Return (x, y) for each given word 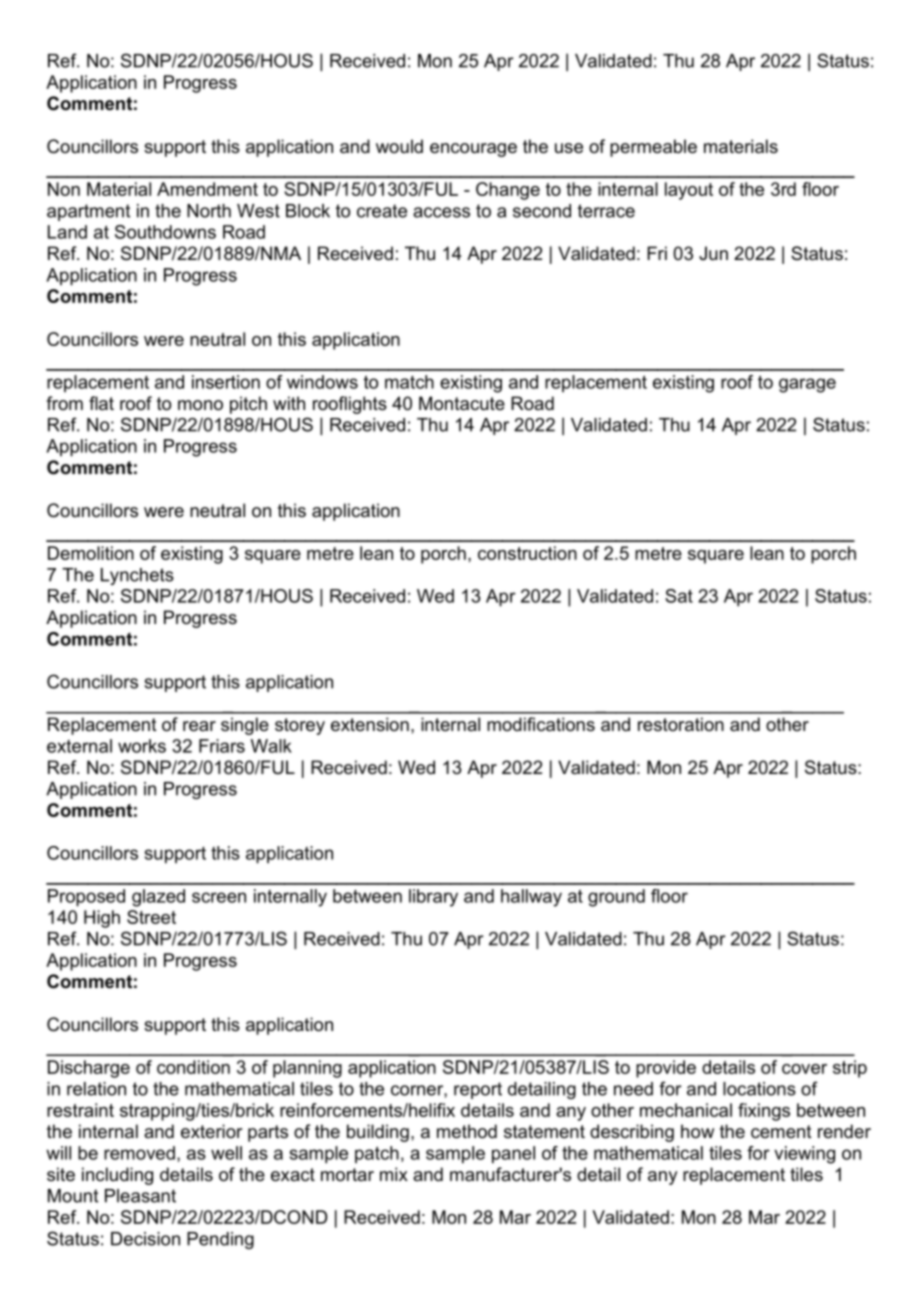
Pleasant (140, 1196)
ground (616, 898)
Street (151, 917)
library (433, 898)
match (409, 382)
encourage (473, 150)
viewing (804, 1155)
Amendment (207, 189)
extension (370, 724)
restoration (681, 724)
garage (807, 385)
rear (199, 726)
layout (689, 191)
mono (200, 405)
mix (394, 1174)
